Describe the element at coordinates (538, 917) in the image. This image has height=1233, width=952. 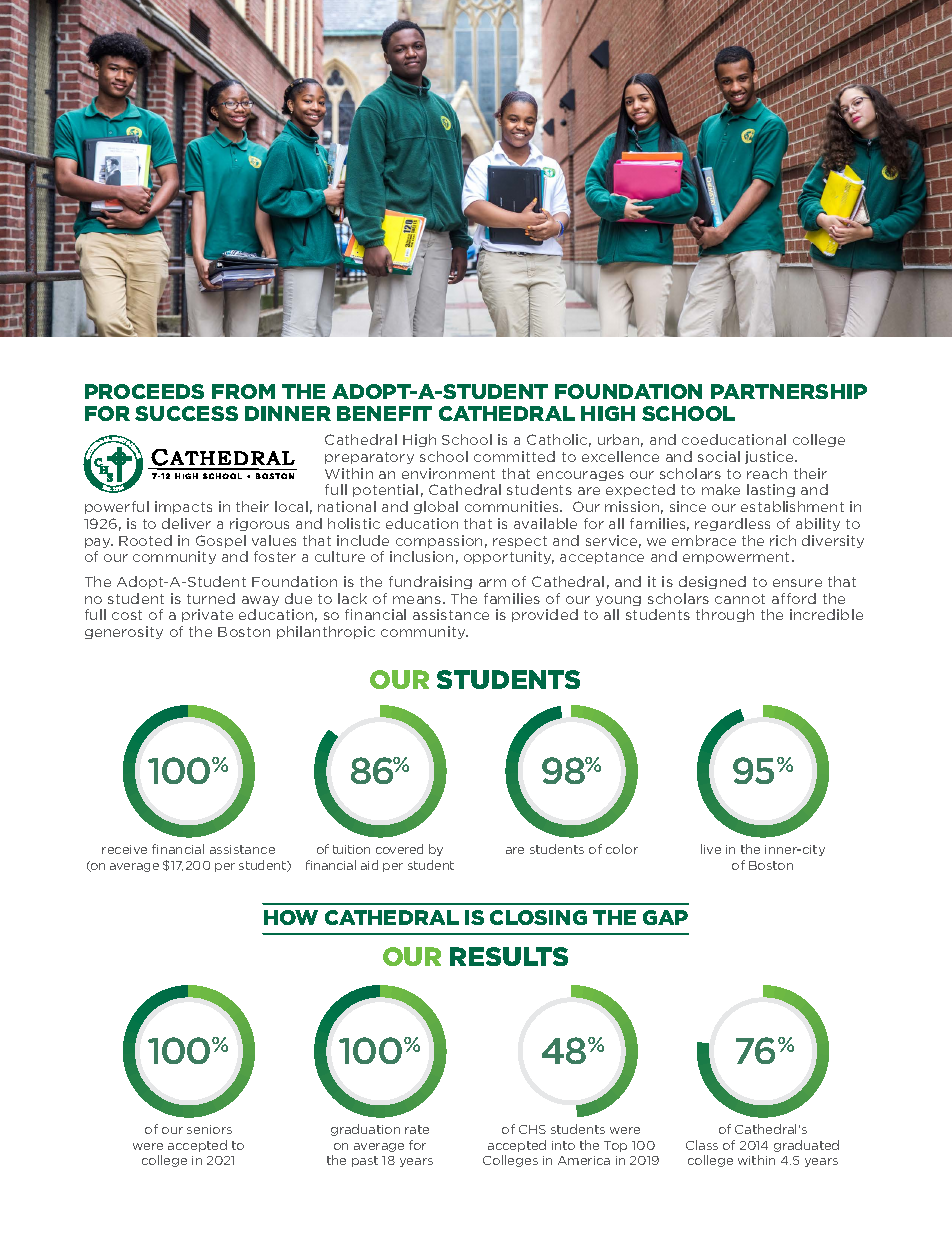
I see `CLOSING` at that location.
